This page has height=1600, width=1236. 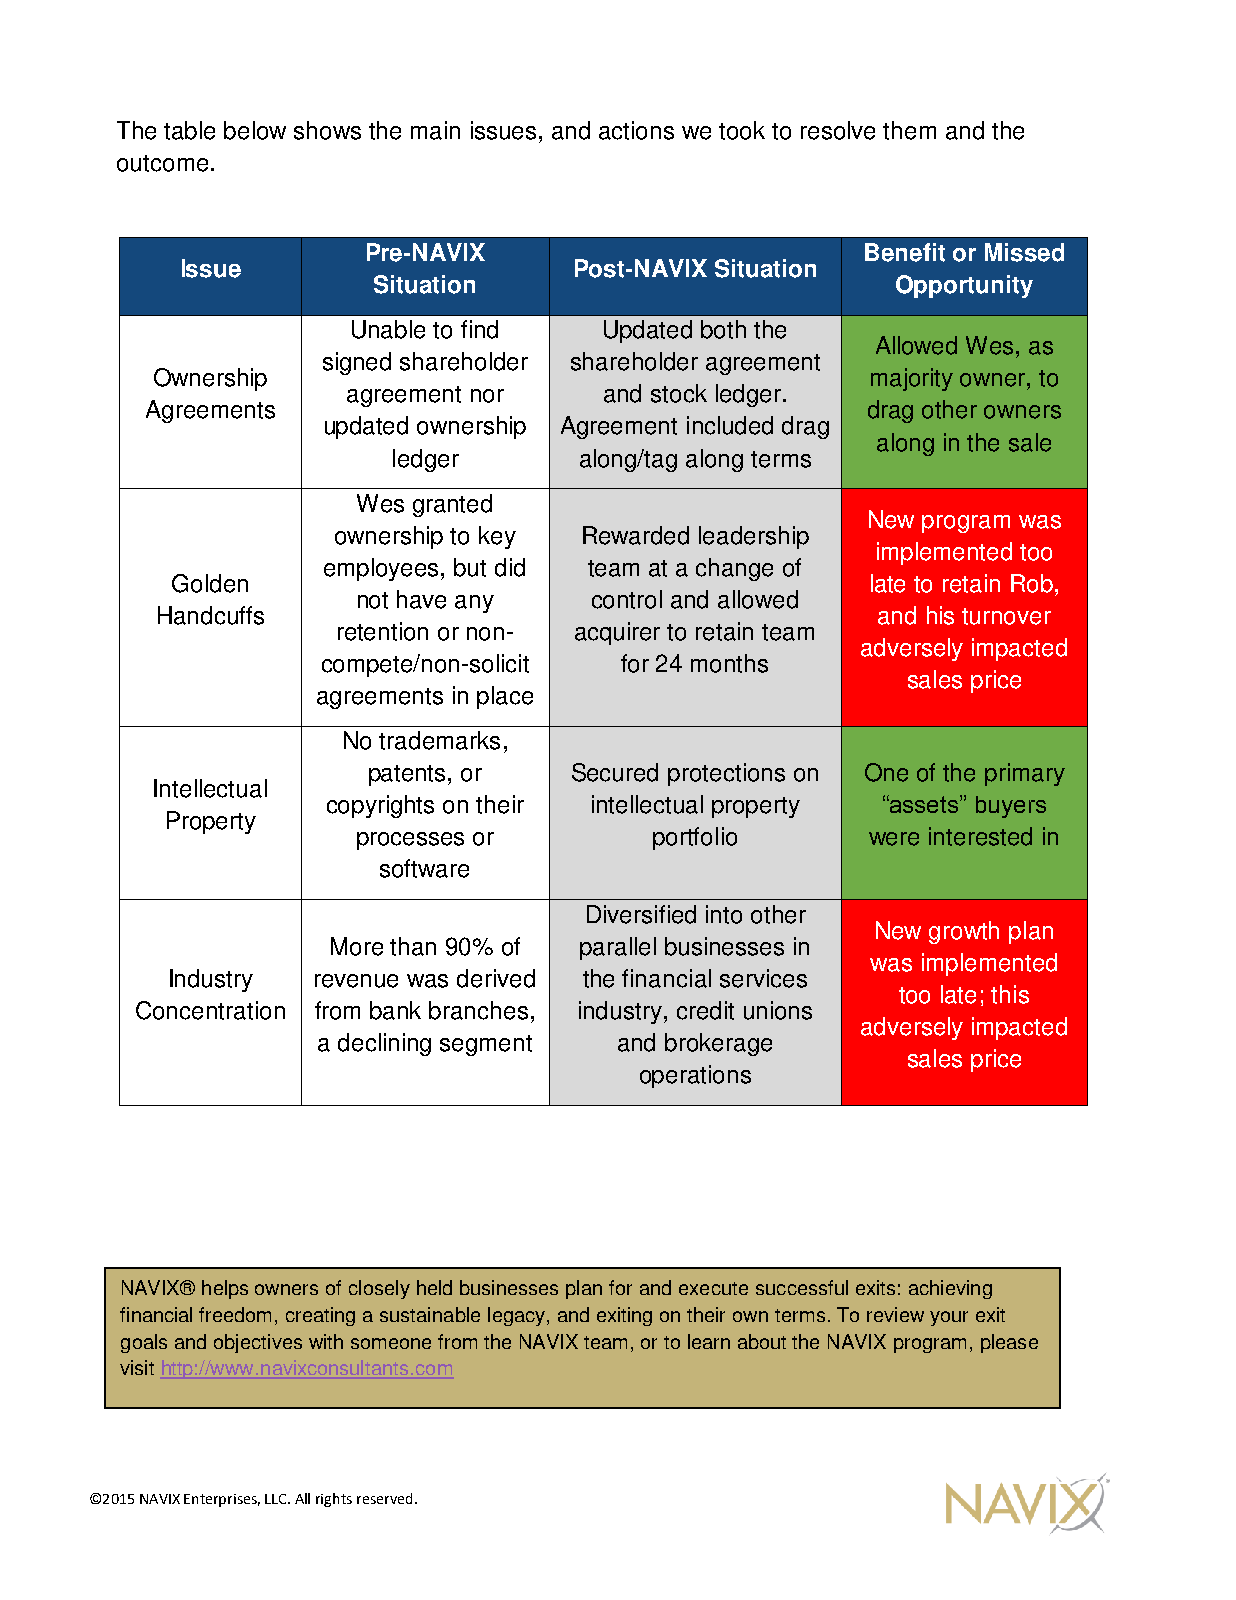 I want to click on turnover, so click(x=1006, y=616).
